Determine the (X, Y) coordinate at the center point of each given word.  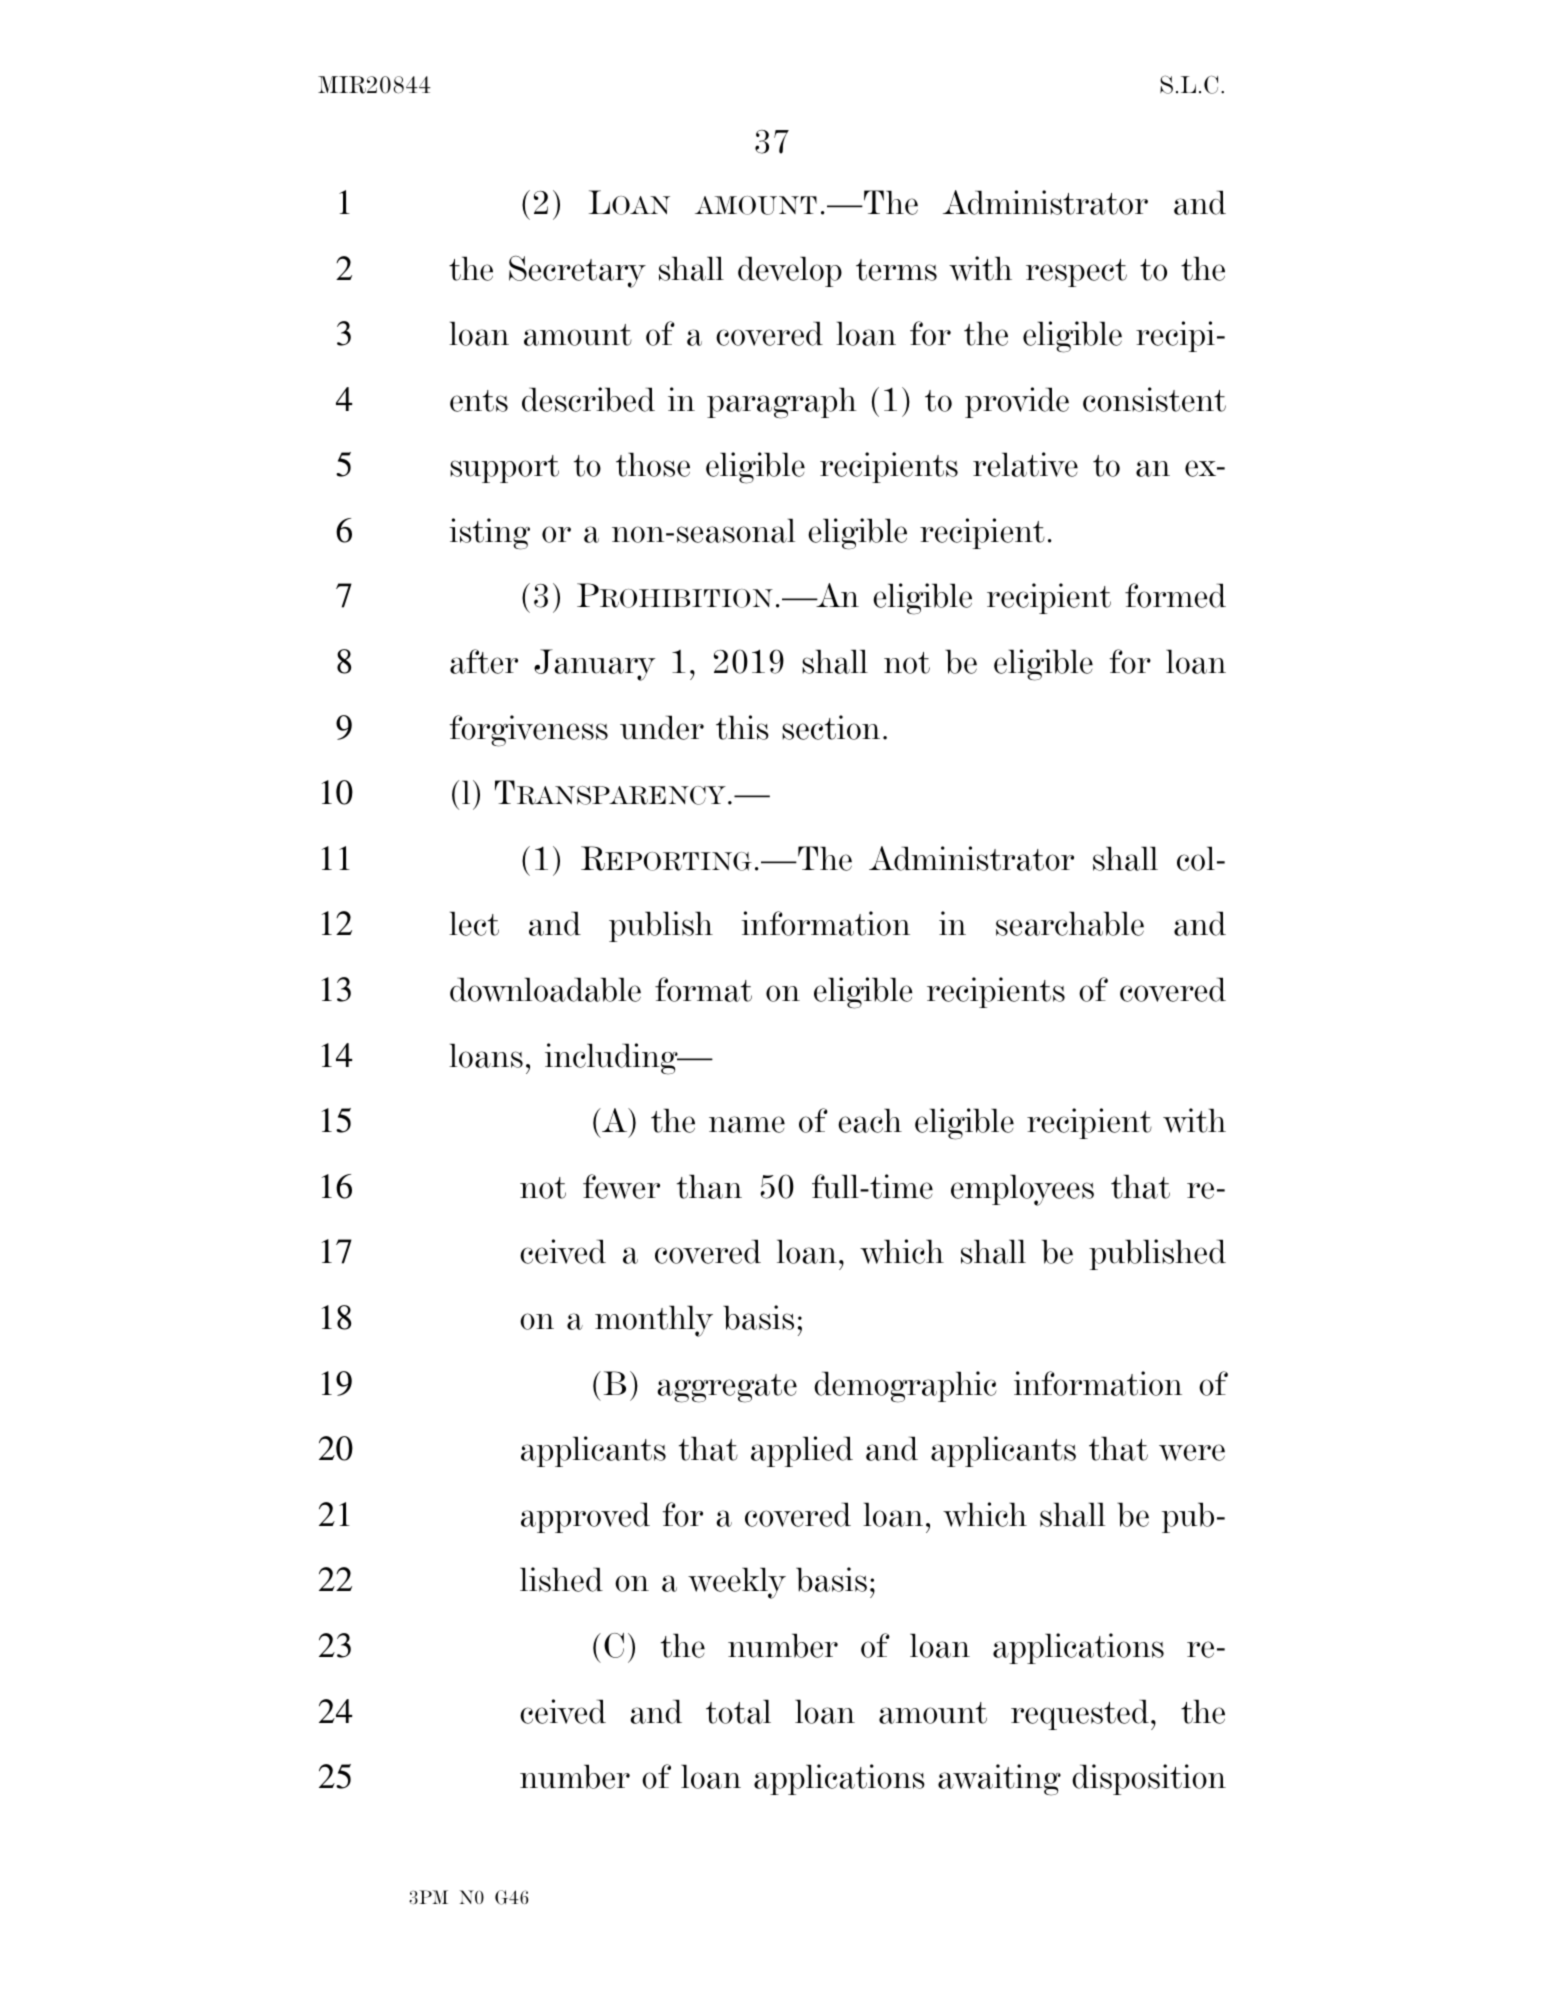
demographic (905, 1387)
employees (1022, 1190)
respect (1076, 273)
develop (790, 271)
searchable (1070, 923)
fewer (621, 1186)
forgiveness (529, 731)
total (738, 1711)
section (831, 727)
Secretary (577, 271)
